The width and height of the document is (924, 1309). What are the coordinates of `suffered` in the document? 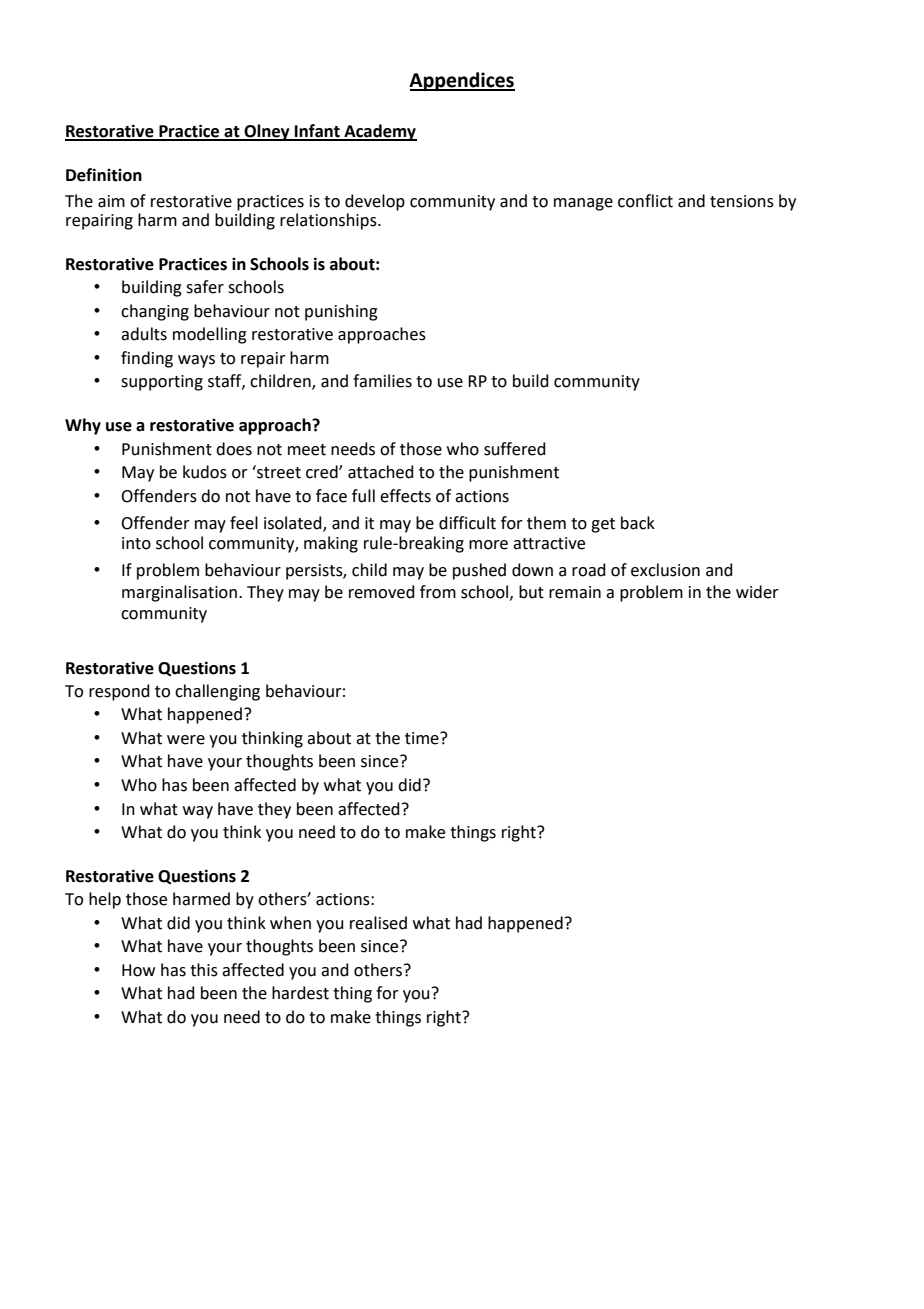 It's located at (515, 449).
